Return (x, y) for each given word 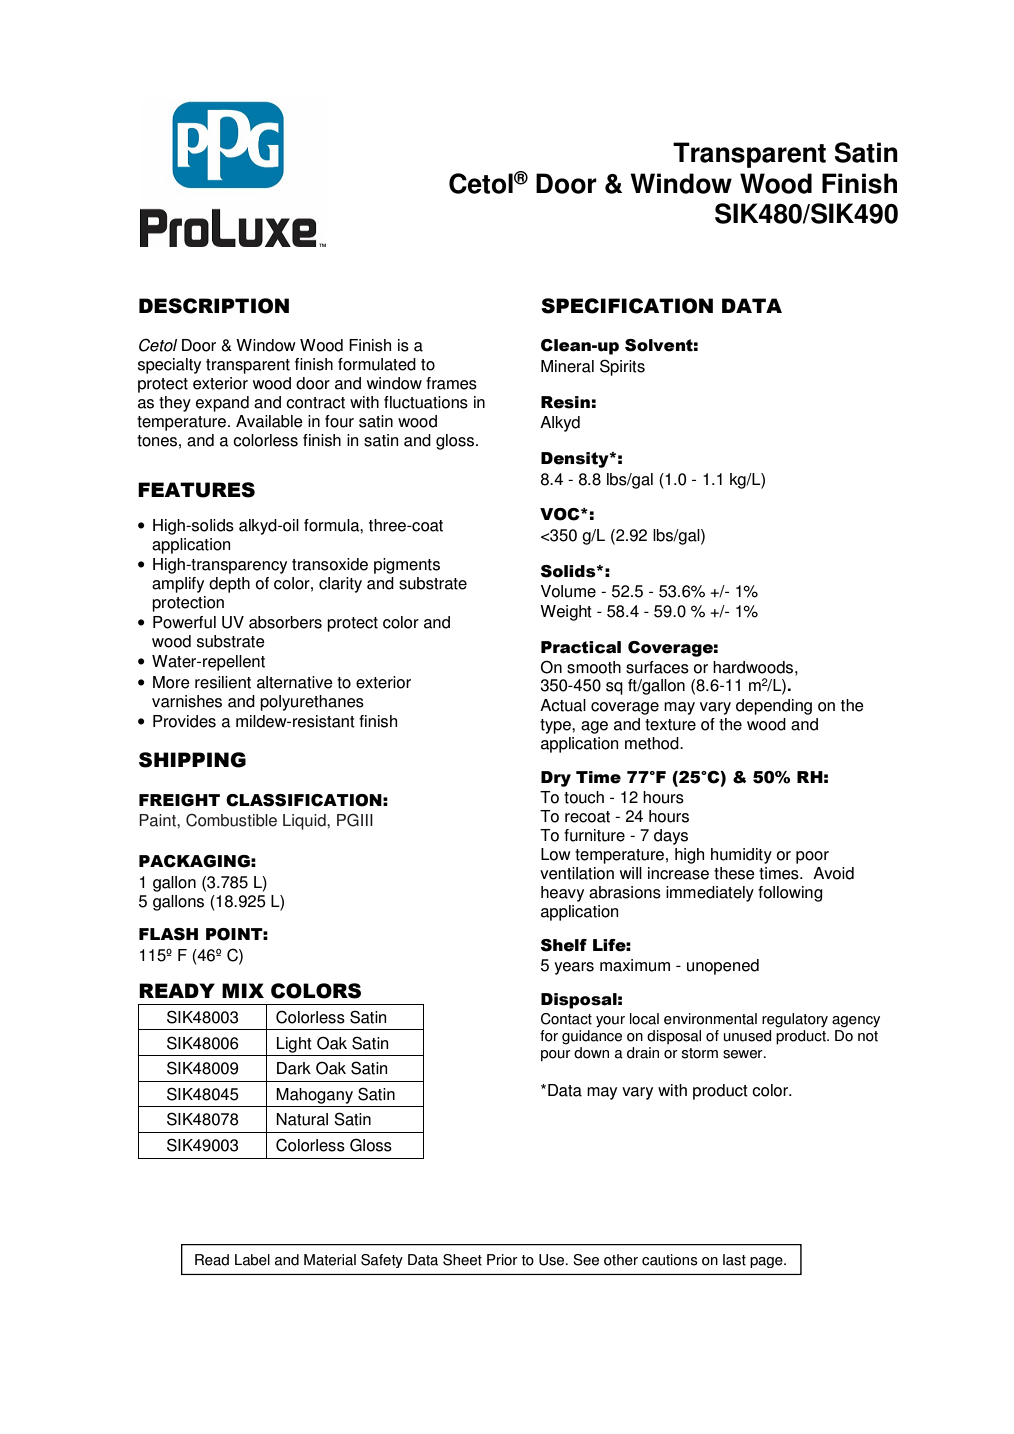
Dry (556, 779)
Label (252, 1260)
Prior (502, 1260)
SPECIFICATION (627, 306)
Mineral (567, 366)
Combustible (231, 820)
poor (812, 857)
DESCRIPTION (214, 306)
